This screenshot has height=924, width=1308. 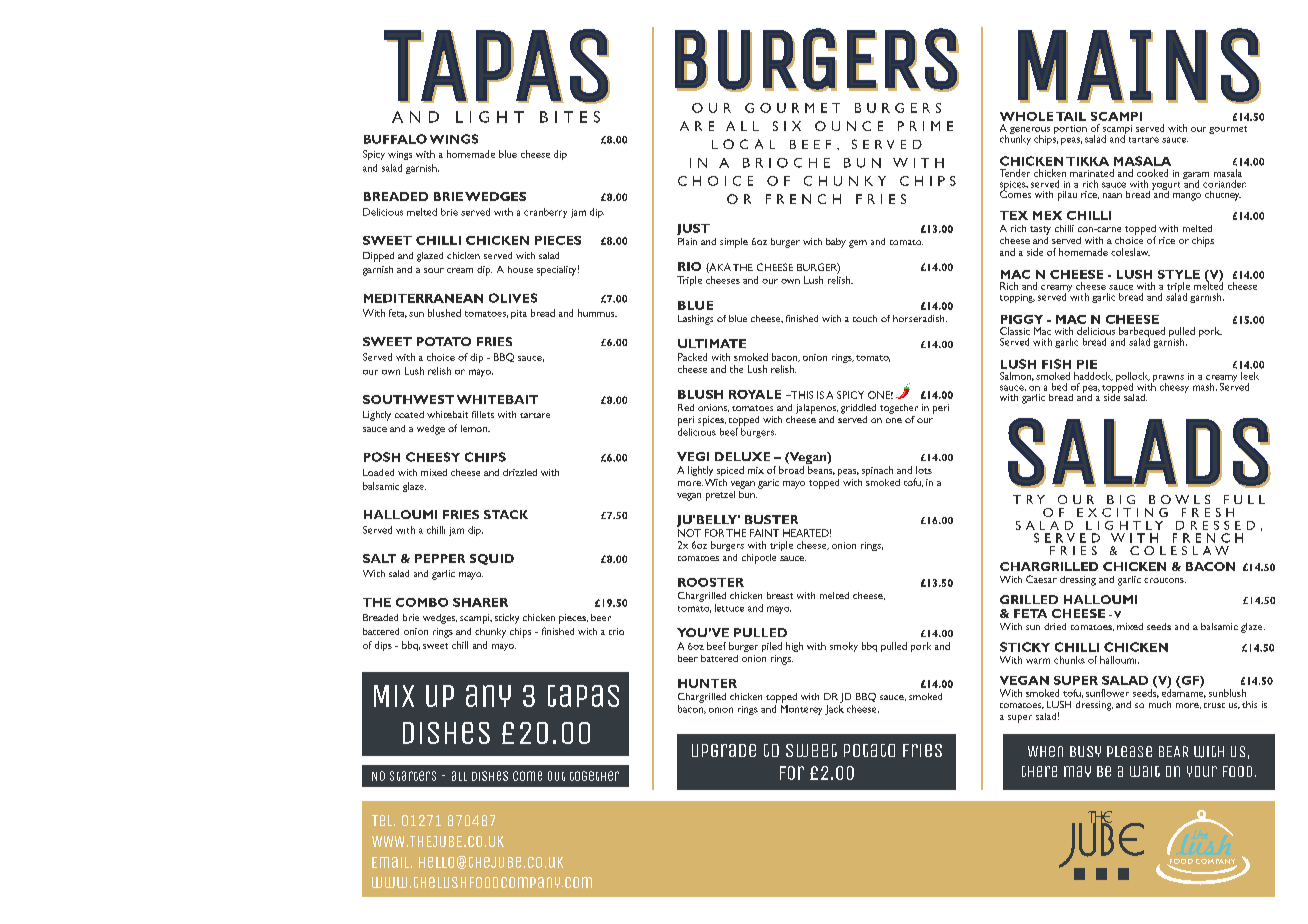 What do you see at coordinates (1165, 580) in the screenshot?
I see `croutons` at bounding box center [1165, 580].
